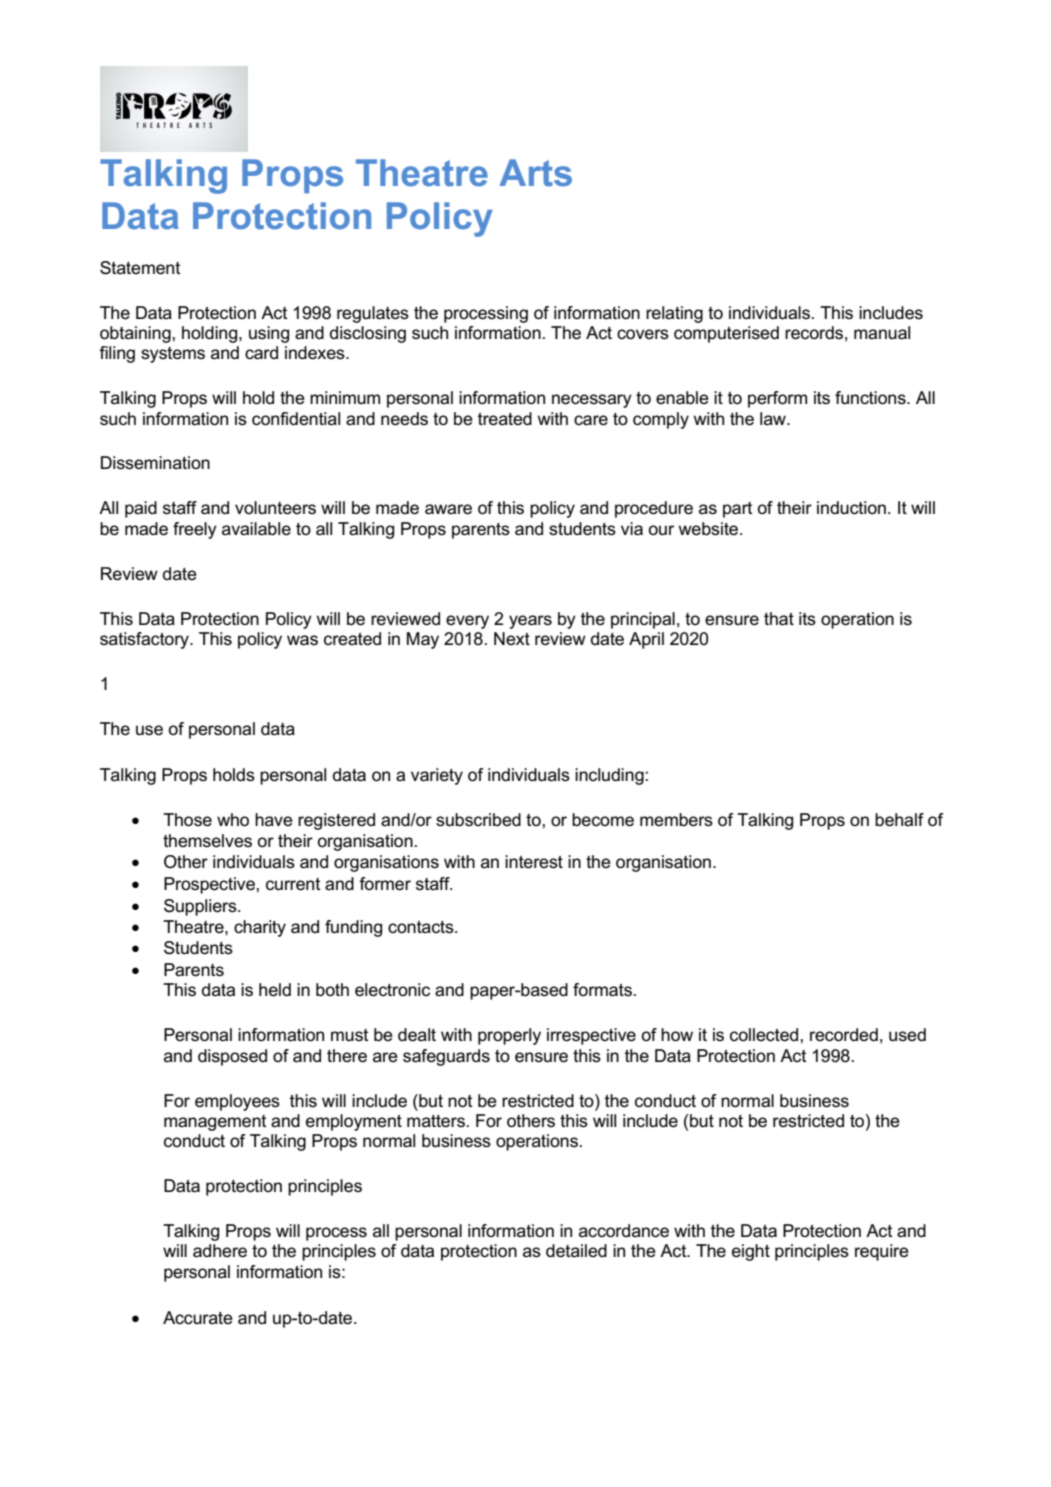  What do you see at coordinates (882, 333) in the screenshot?
I see `manual` at bounding box center [882, 333].
